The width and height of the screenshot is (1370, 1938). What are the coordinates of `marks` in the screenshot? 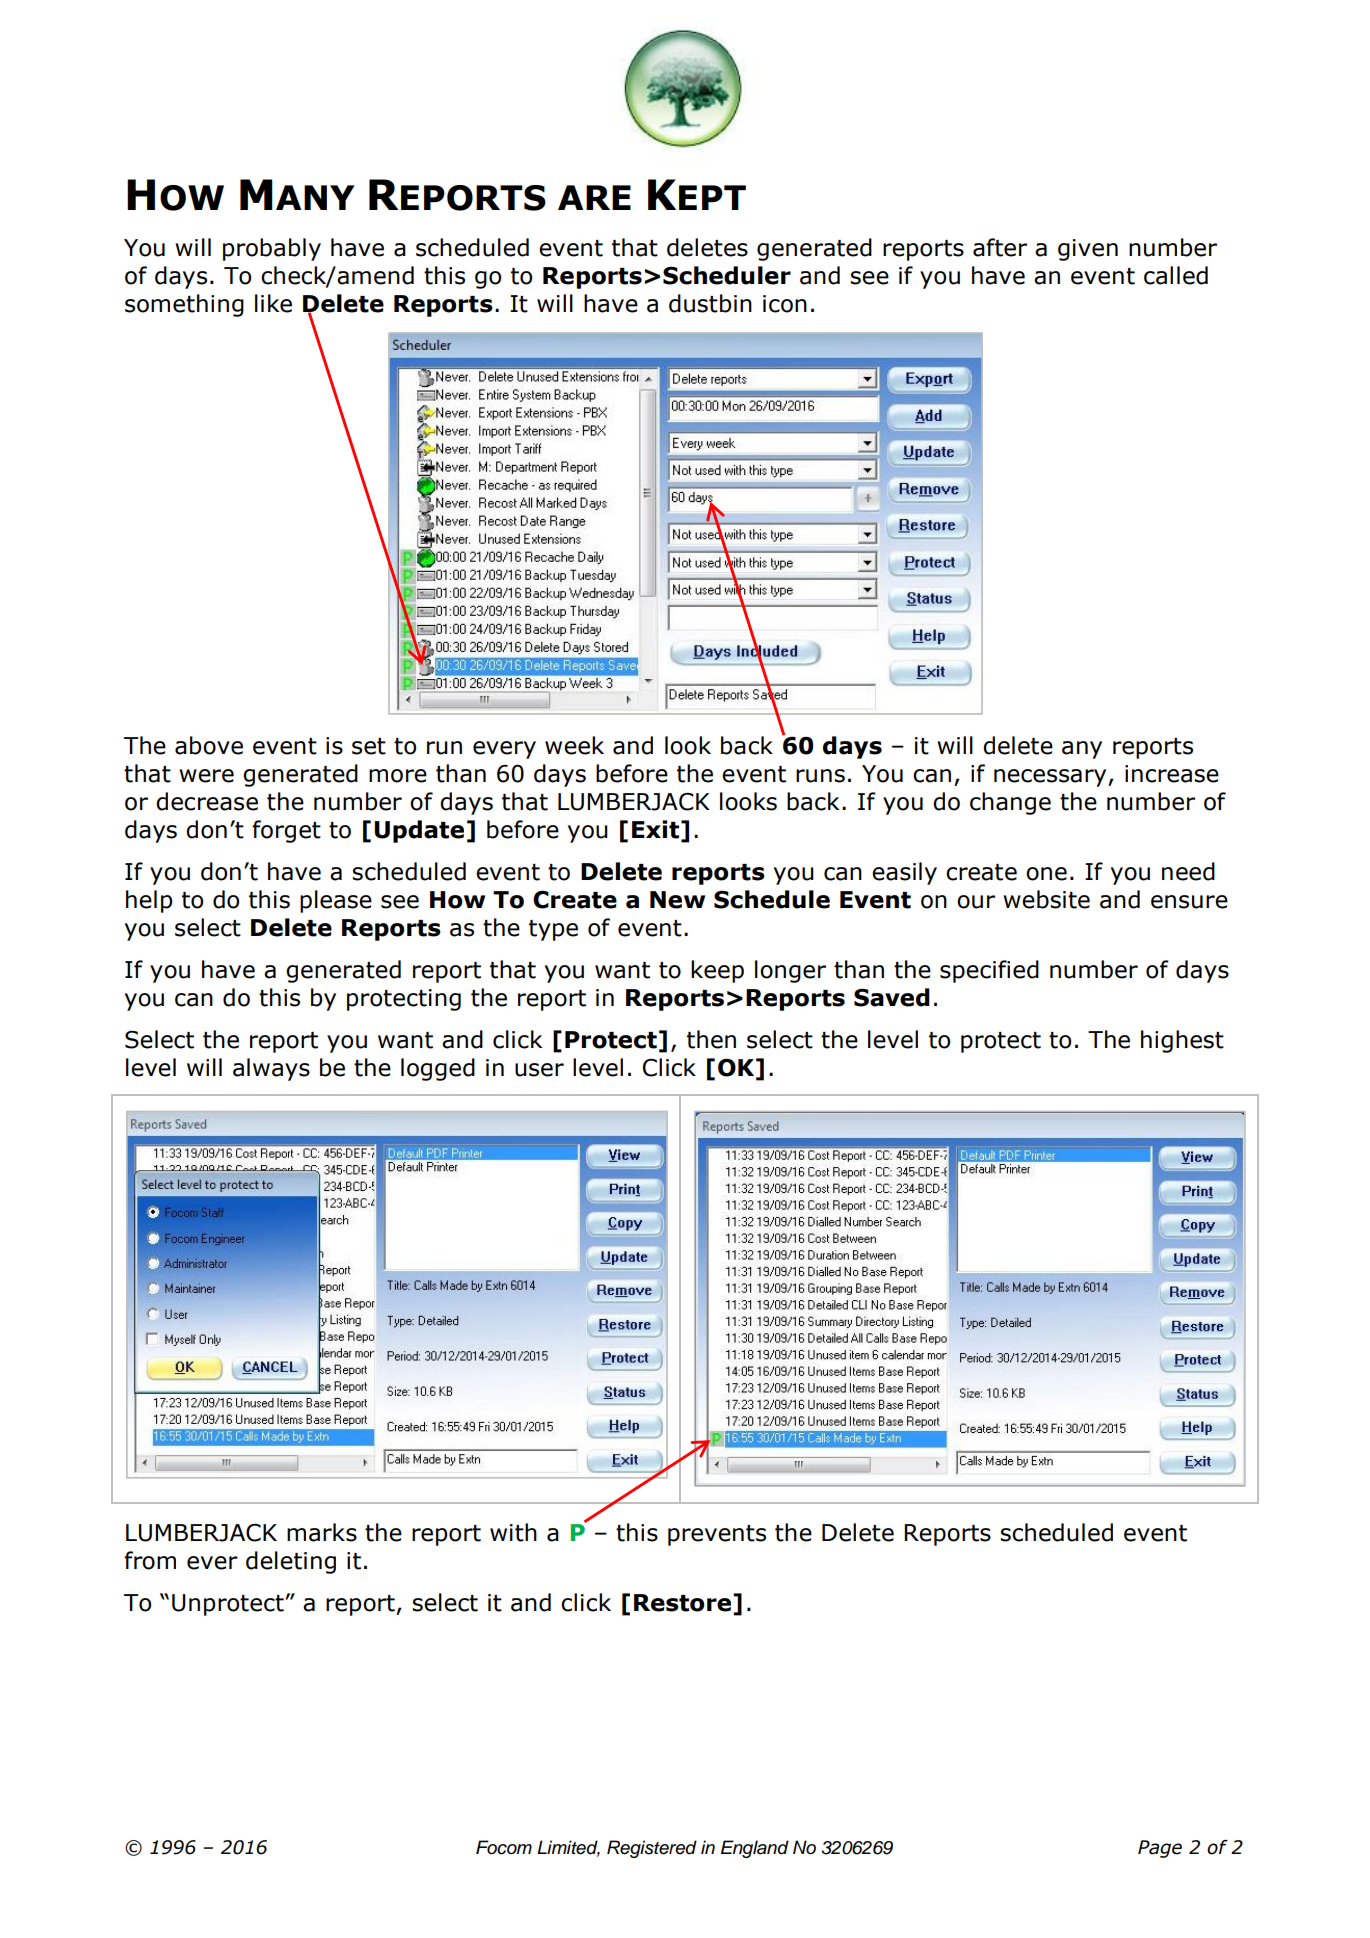 It's located at (322, 1532).
